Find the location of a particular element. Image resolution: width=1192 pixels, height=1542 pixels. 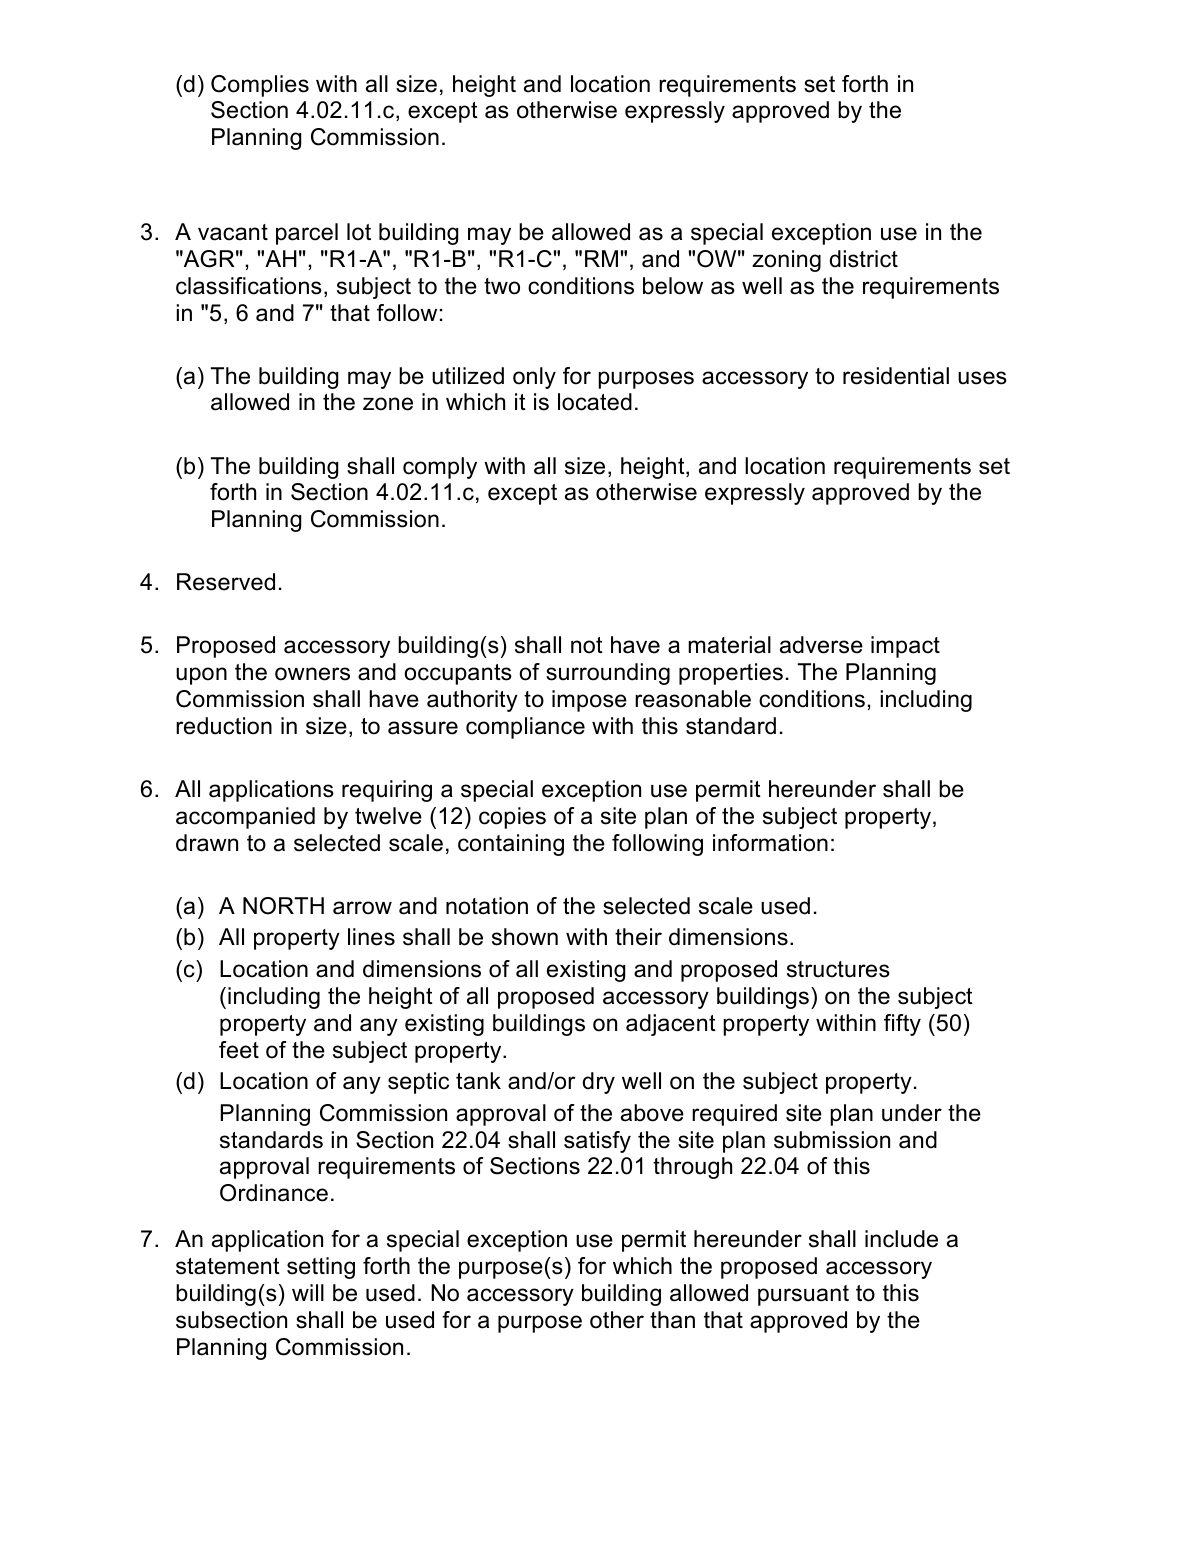

located is located at coordinates (595, 402).
